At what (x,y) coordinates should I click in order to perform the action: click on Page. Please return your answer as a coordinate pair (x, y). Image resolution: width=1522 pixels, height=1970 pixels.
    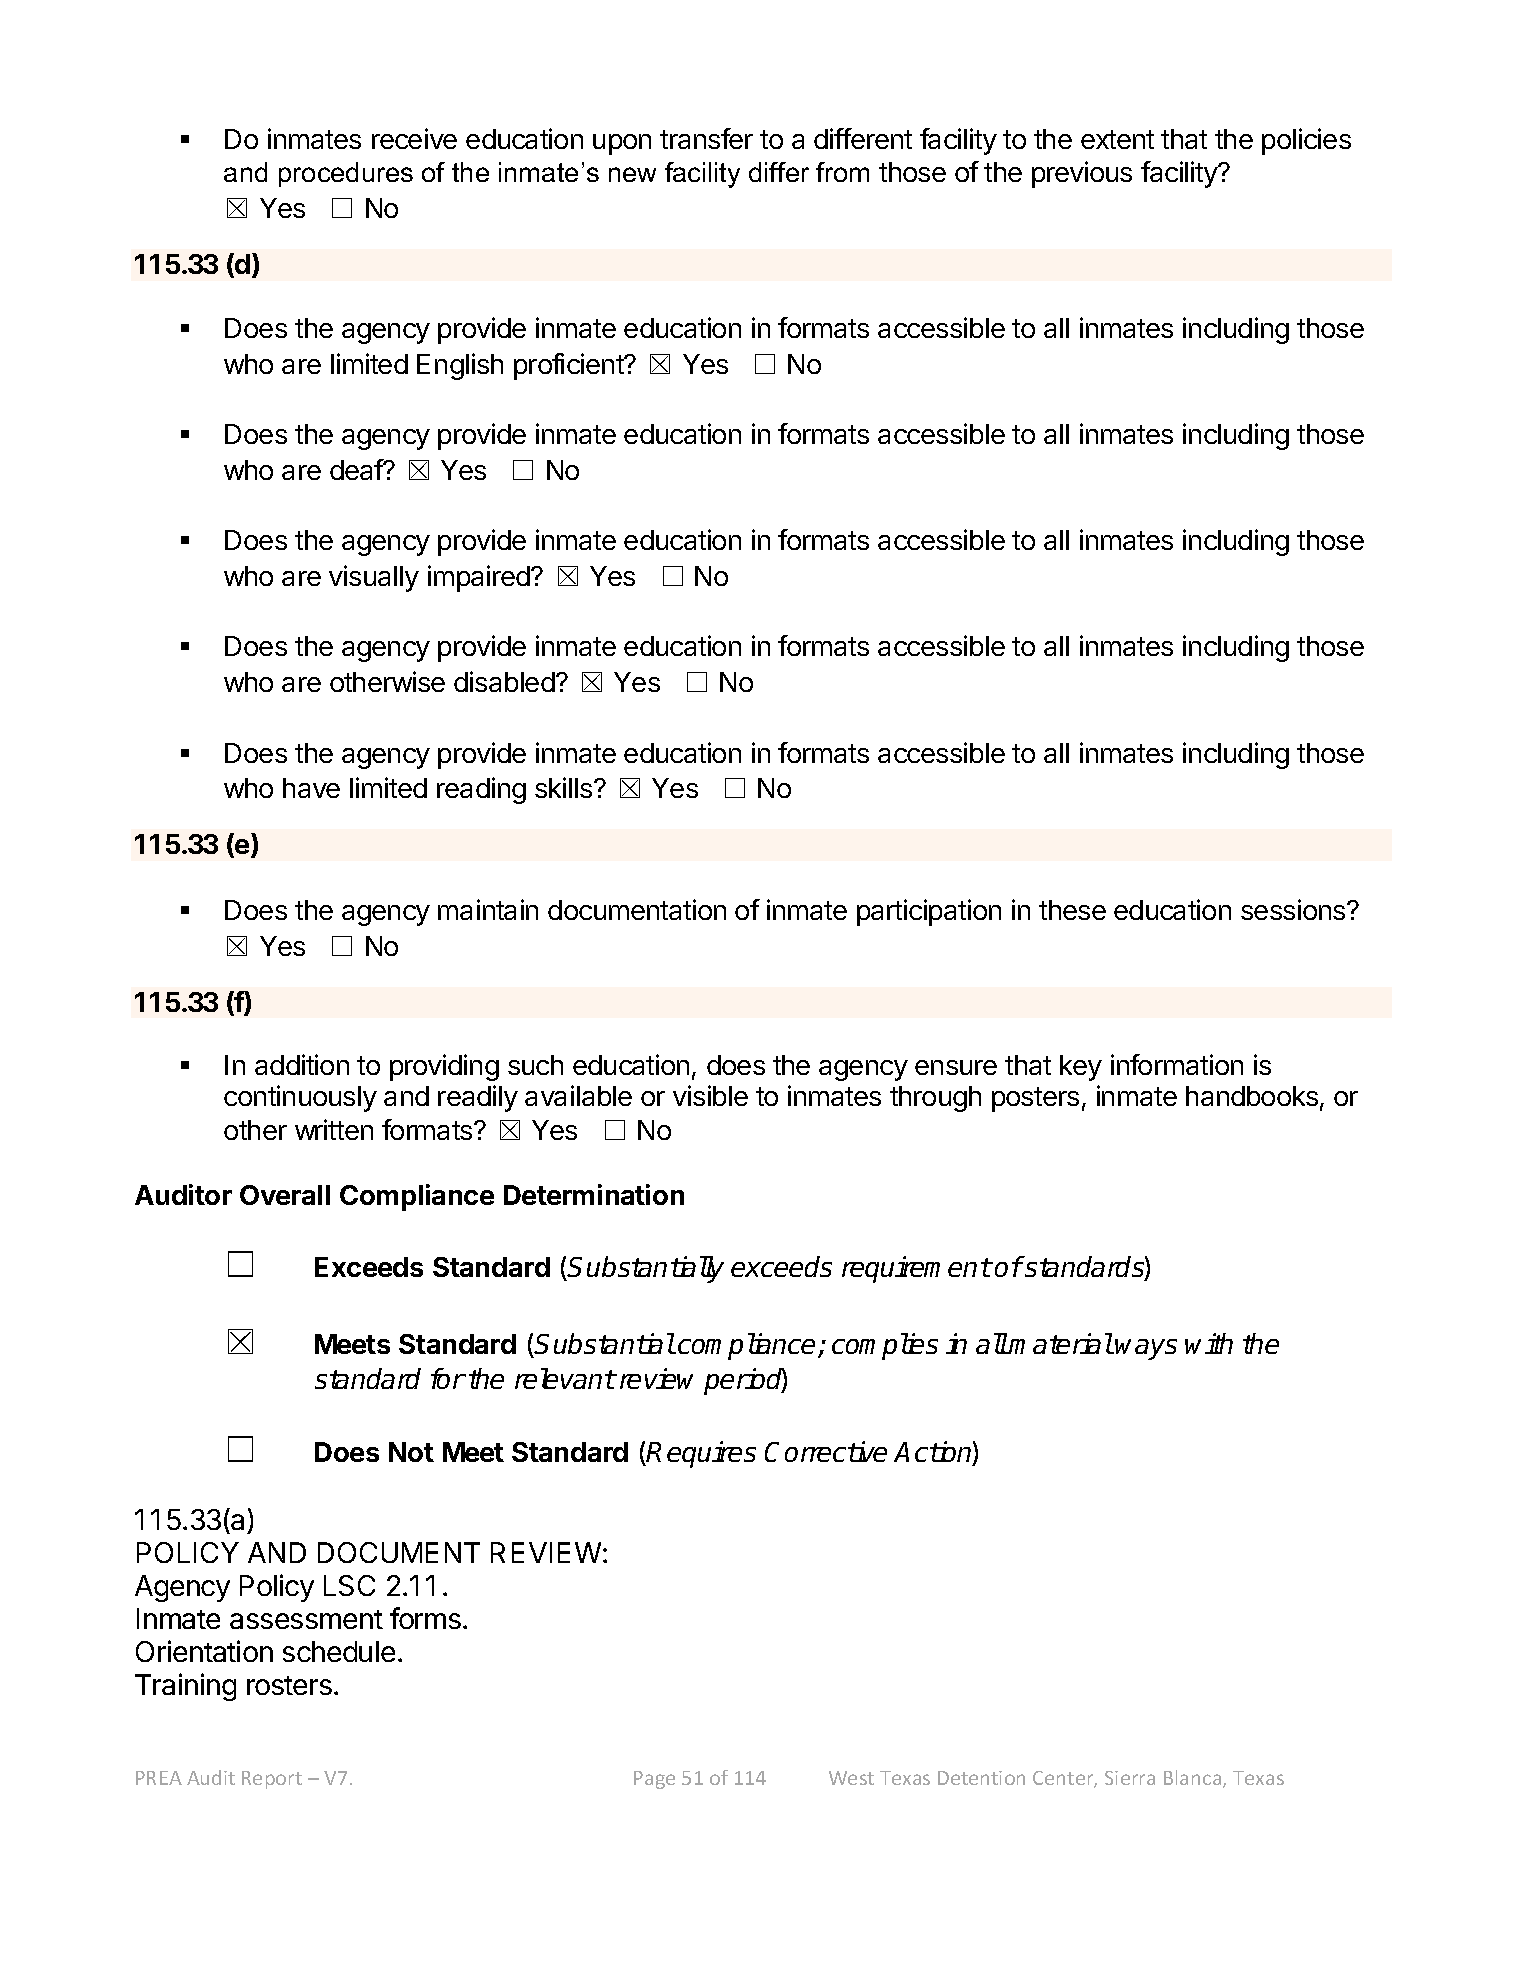
    Looking at the image, I should click on (654, 1780).
